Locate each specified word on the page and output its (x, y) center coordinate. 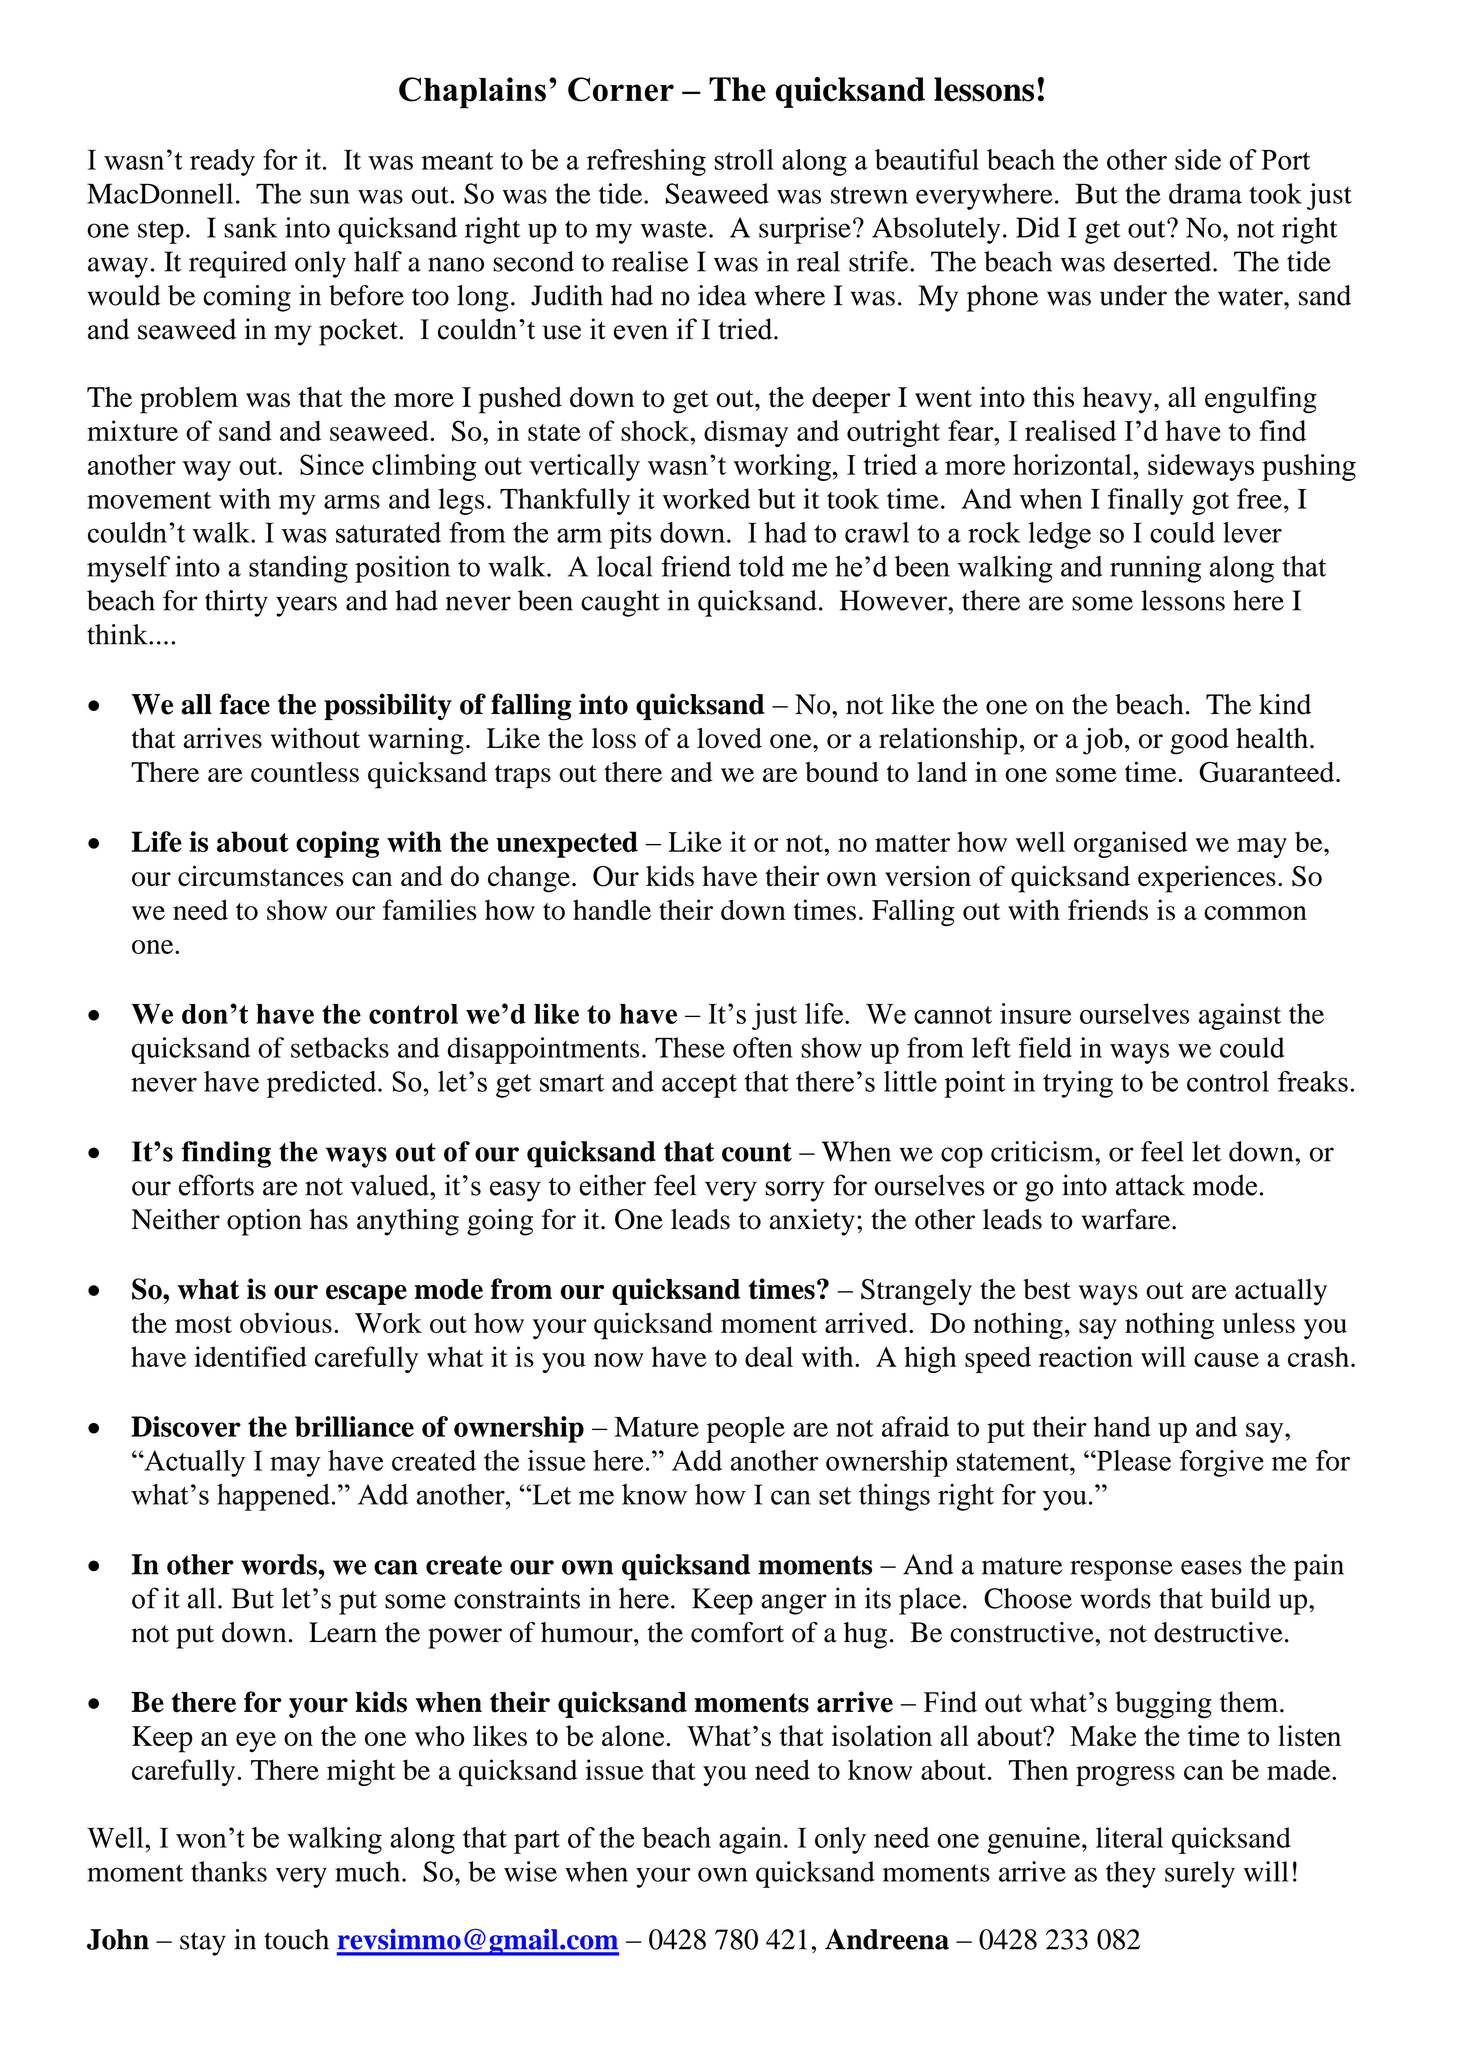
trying (1078, 1084)
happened (273, 1497)
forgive (1222, 1463)
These (690, 1047)
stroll (744, 159)
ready (222, 162)
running (1155, 569)
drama (1205, 193)
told (761, 566)
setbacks (340, 1047)
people (746, 1429)
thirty (236, 603)
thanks (229, 1871)
